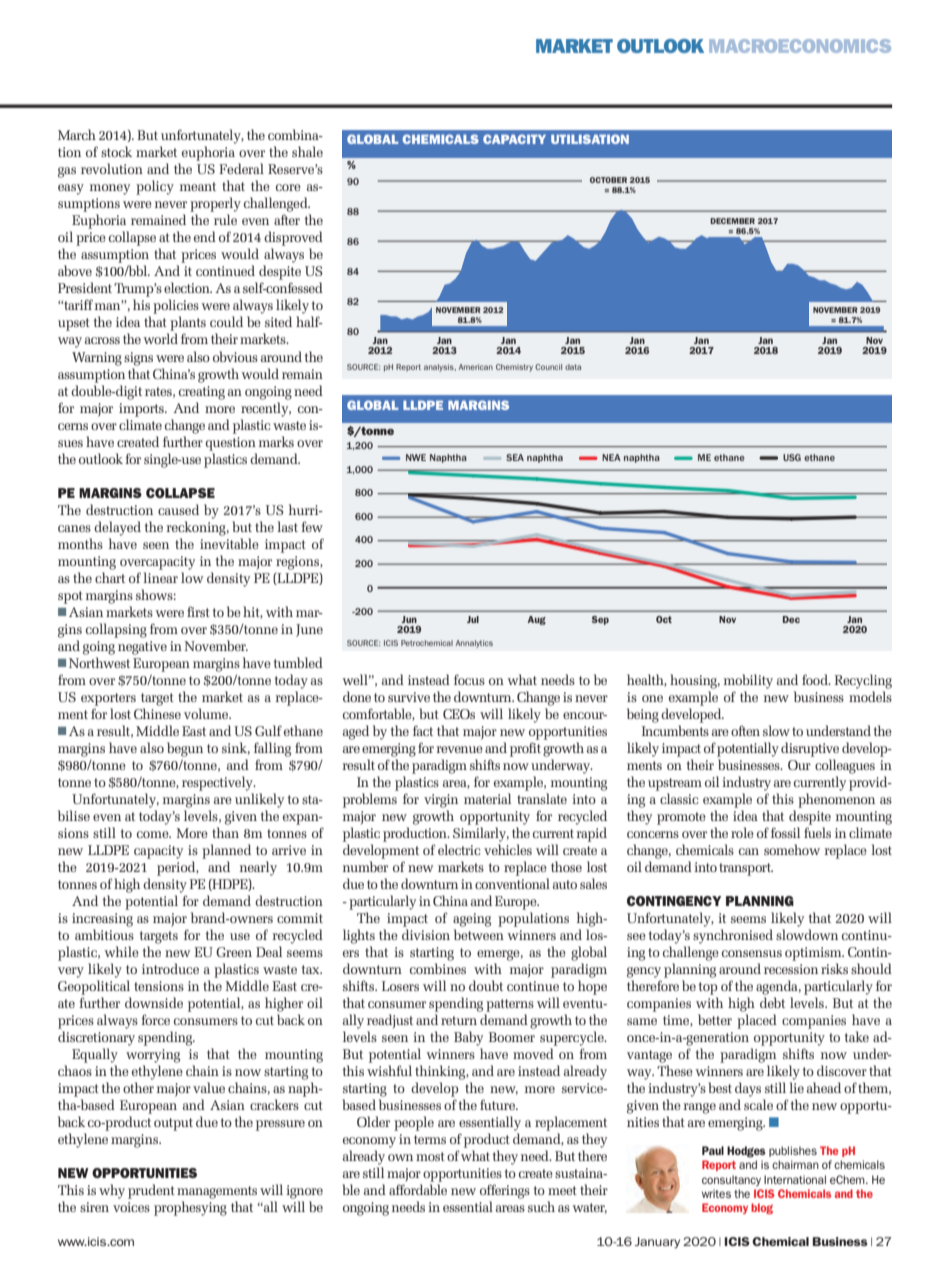  Describe the element at coordinates (748, 681) in the document. I see `mobility` at that location.
